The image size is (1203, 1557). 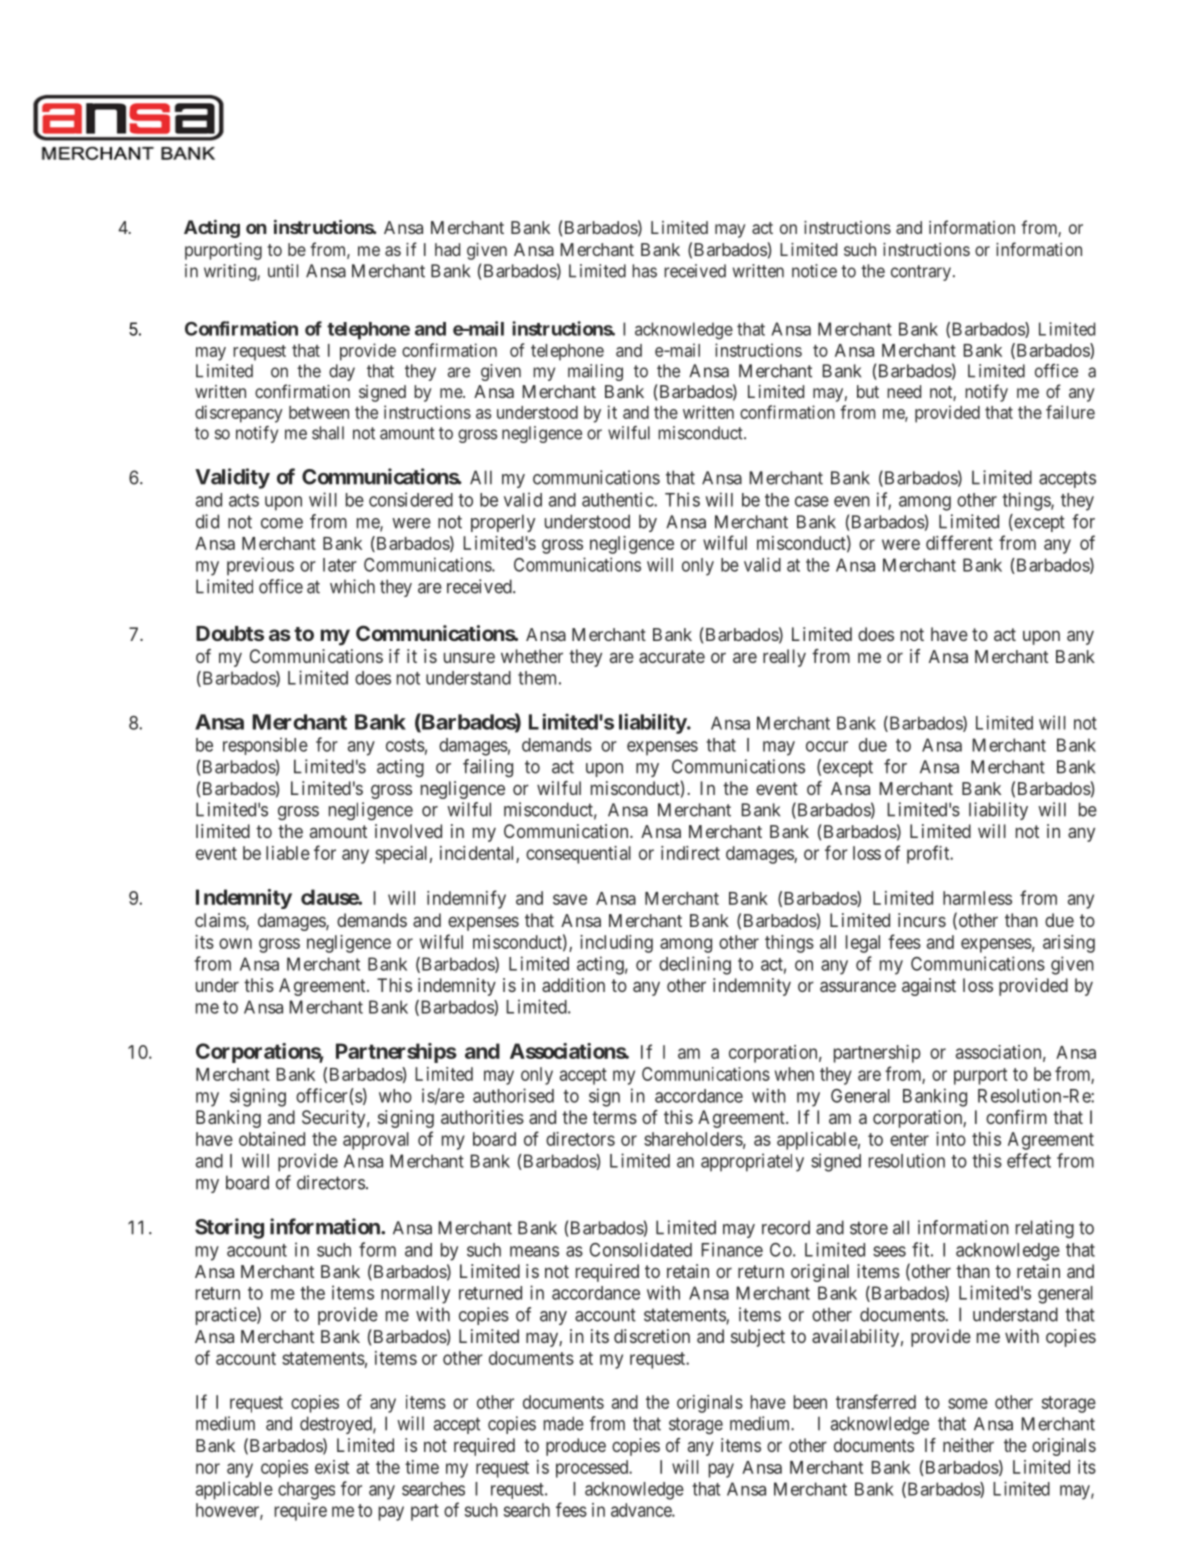 I want to click on processed, so click(x=593, y=1469).
